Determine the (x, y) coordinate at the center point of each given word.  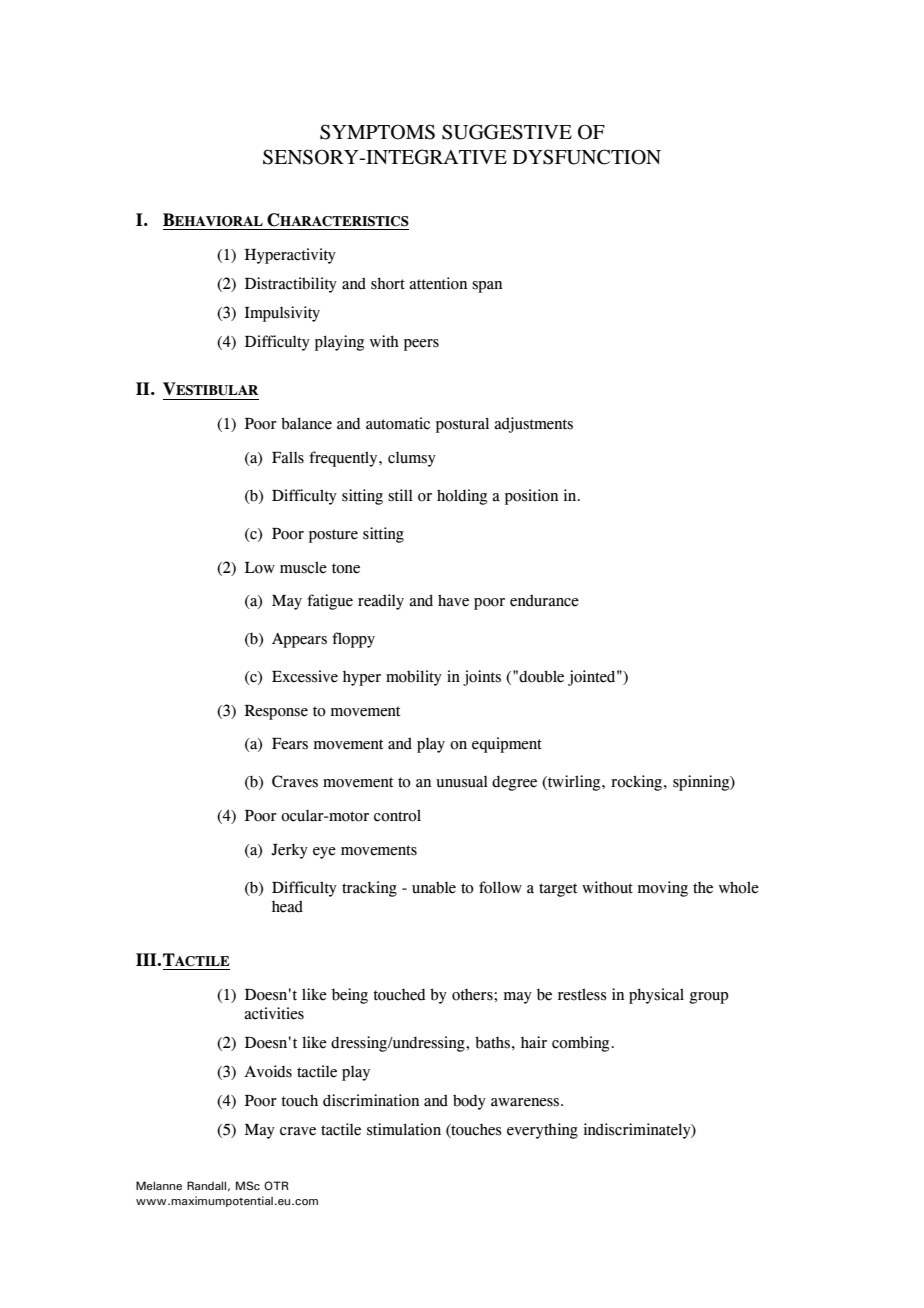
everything (542, 1131)
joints (482, 678)
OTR (276, 1185)
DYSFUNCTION (587, 157)
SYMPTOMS (377, 132)
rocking (636, 783)
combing (580, 1044)
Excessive (305, 676)
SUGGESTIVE (507, 132)
